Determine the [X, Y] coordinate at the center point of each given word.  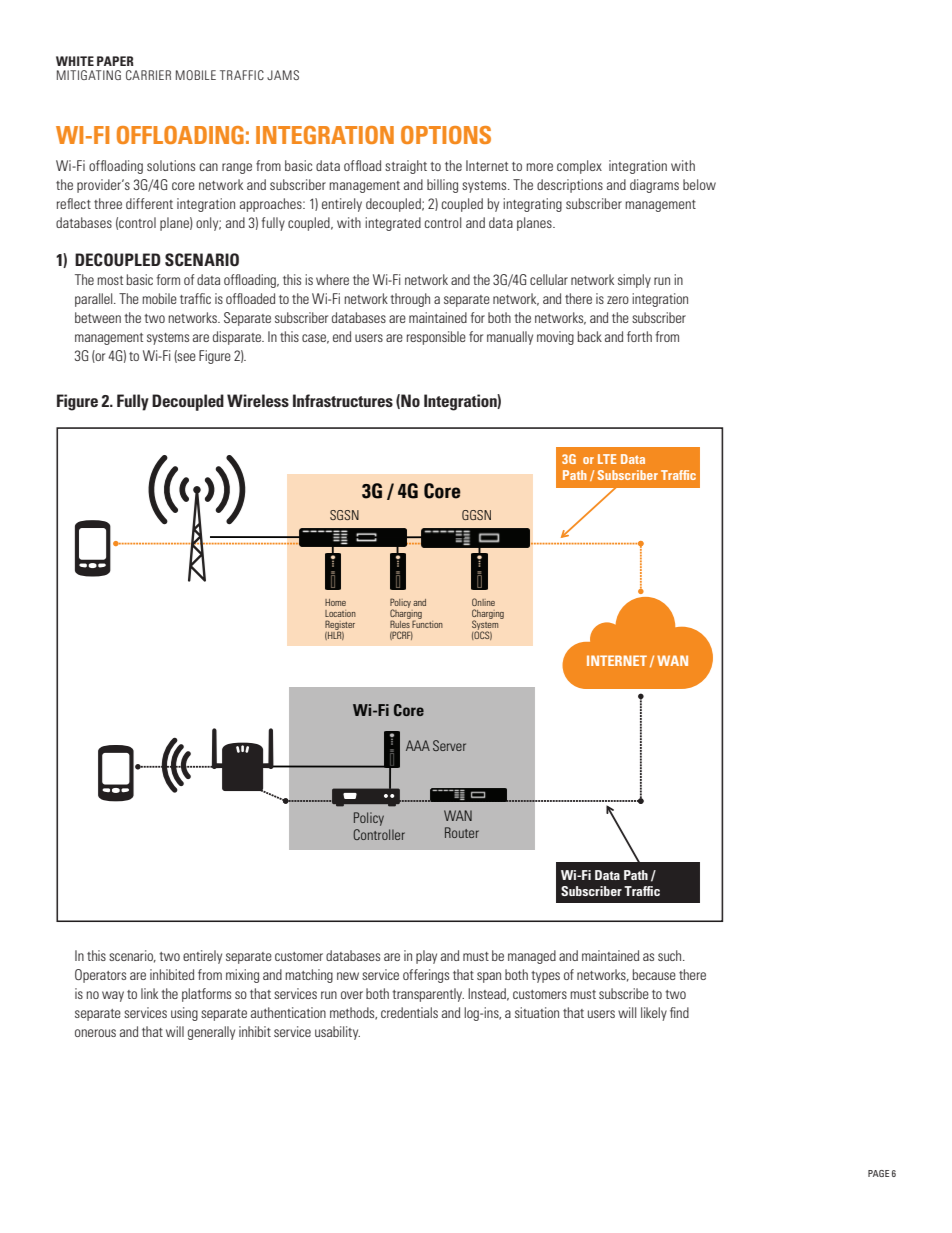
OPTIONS [446, 135]
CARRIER [148, 75]
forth [639, 336]
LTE [607, 459]
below [699, 184]
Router [462, 832]
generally [211, 1033]
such [671, 955]
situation [537, 1012]
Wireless [258, 400]
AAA [418, 745]
